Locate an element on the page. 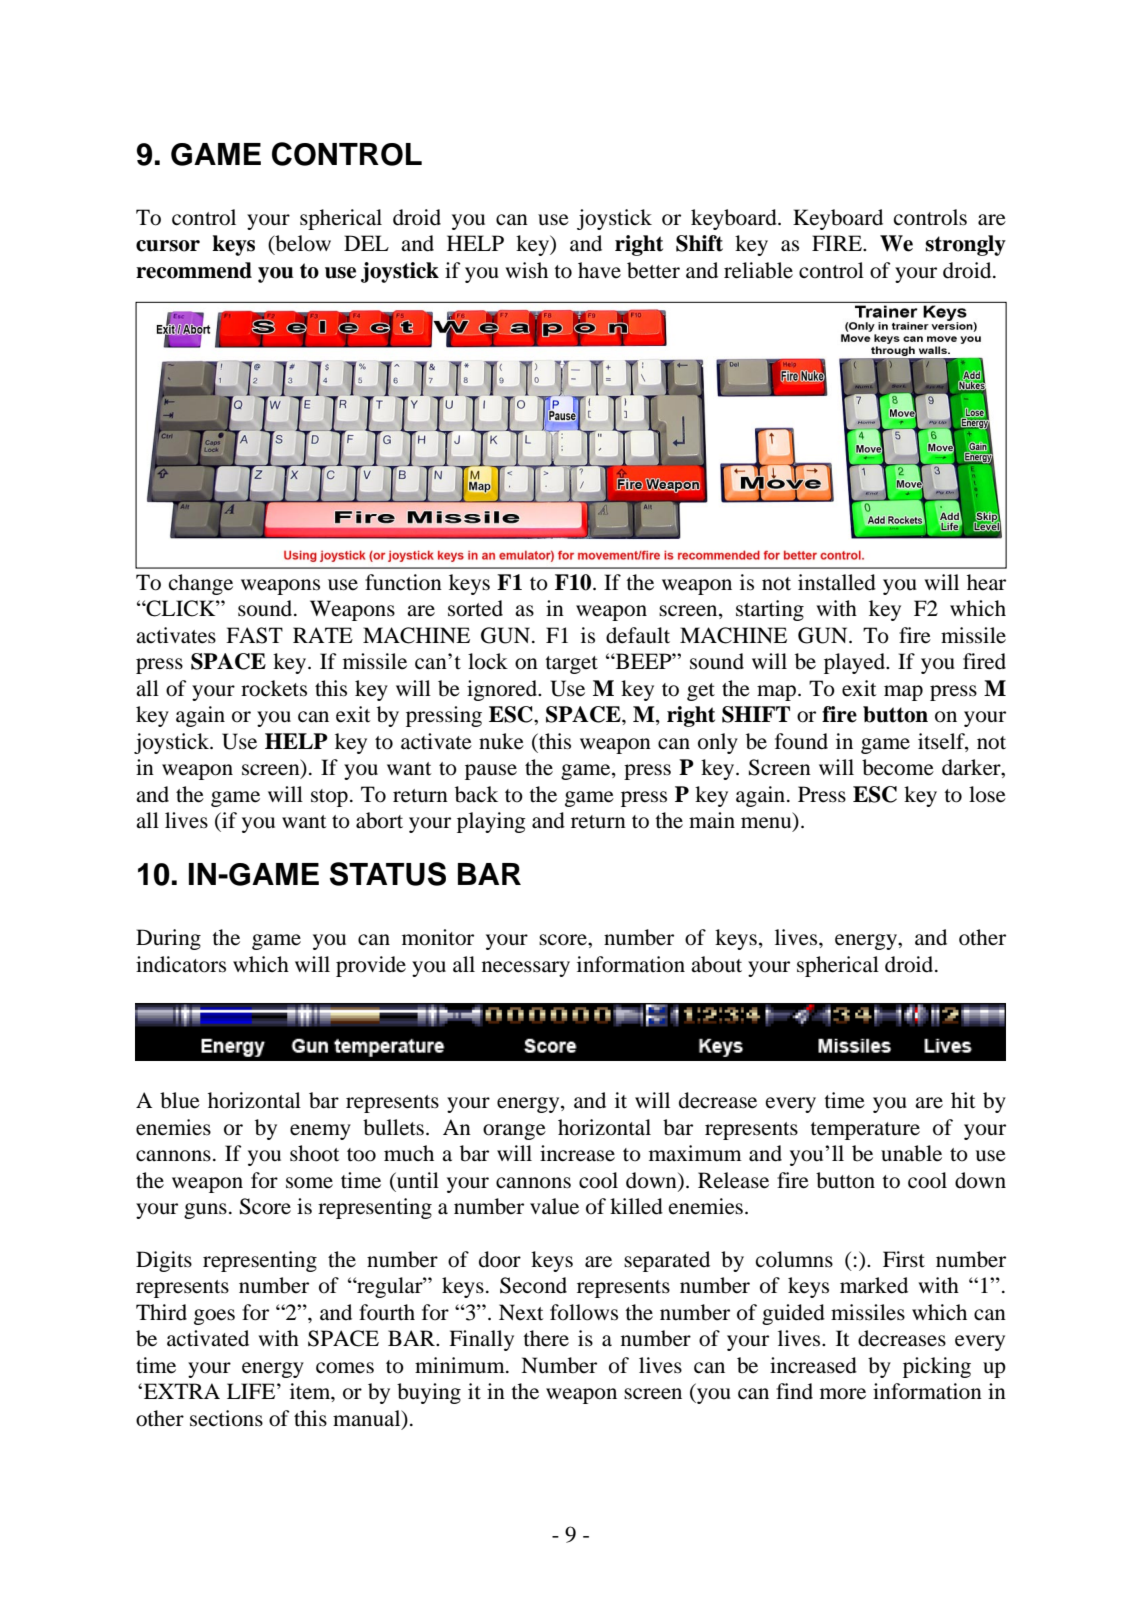 The width and height of the image is (1142, 1615). become is located at coordinates (898, 767).
